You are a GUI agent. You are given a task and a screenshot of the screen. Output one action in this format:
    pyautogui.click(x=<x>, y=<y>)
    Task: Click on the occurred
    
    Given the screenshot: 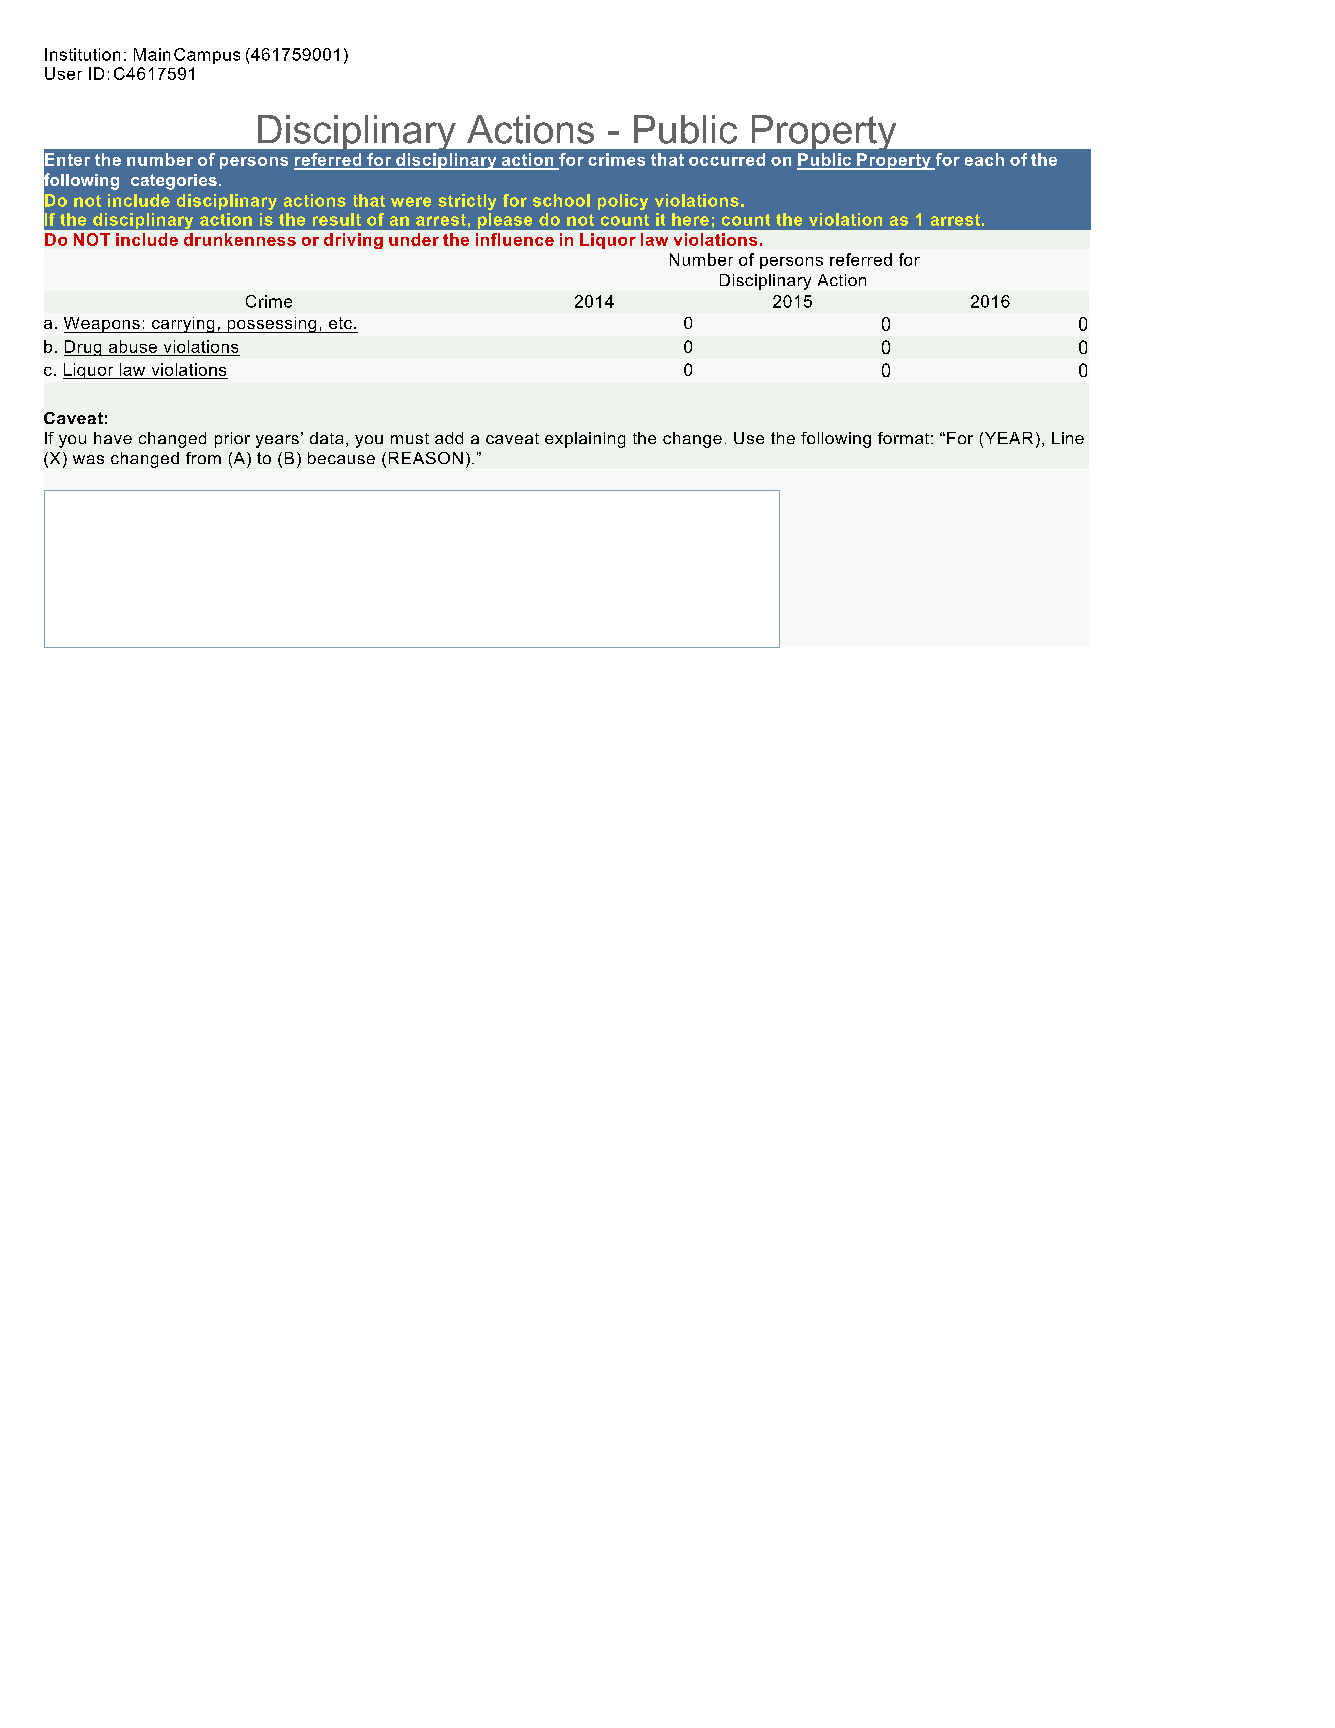 What is the action you would take?
    pyautogui.click(x=727, y=159)
